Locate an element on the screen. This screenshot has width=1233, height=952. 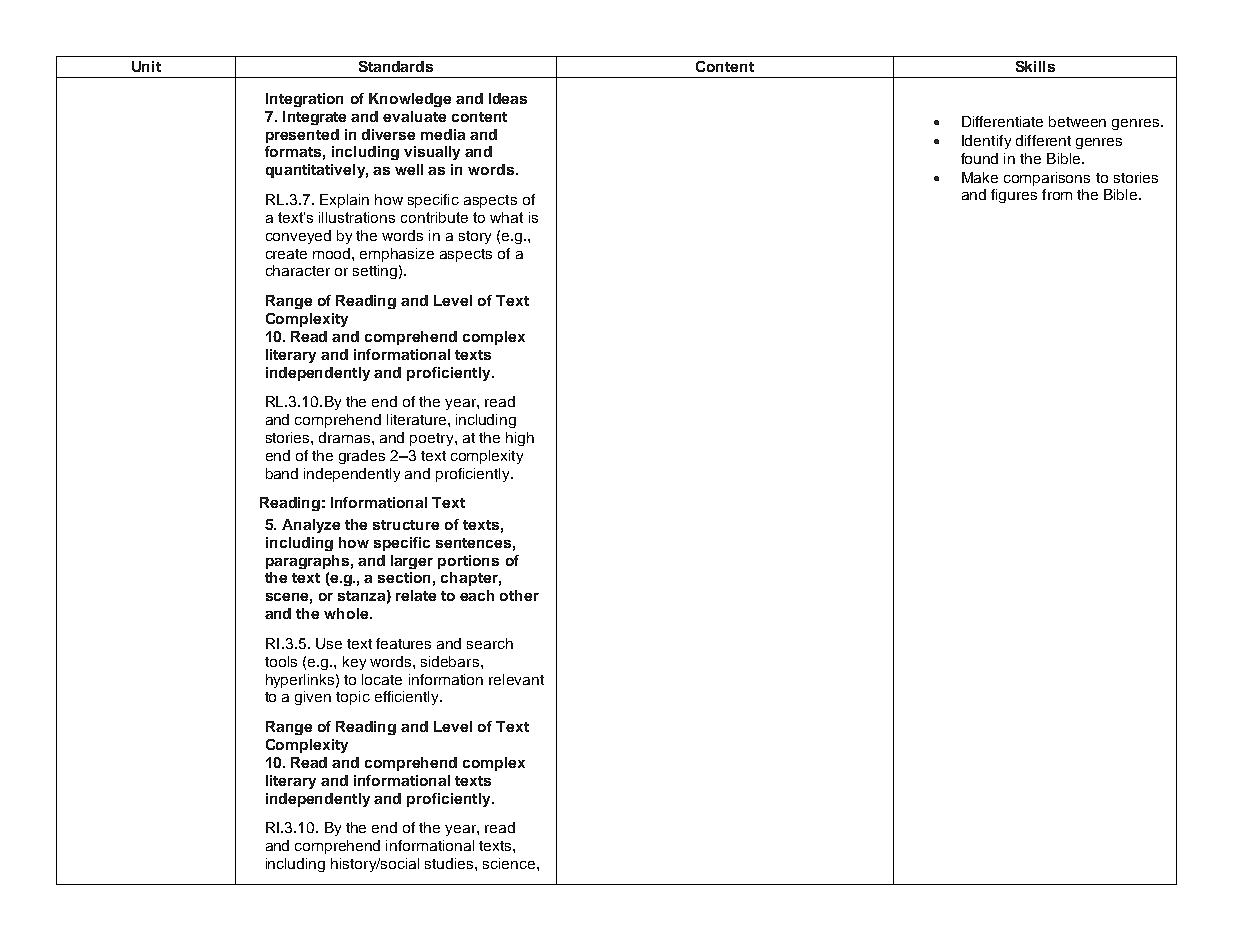
relevant is located at coordinates (516, 679).
